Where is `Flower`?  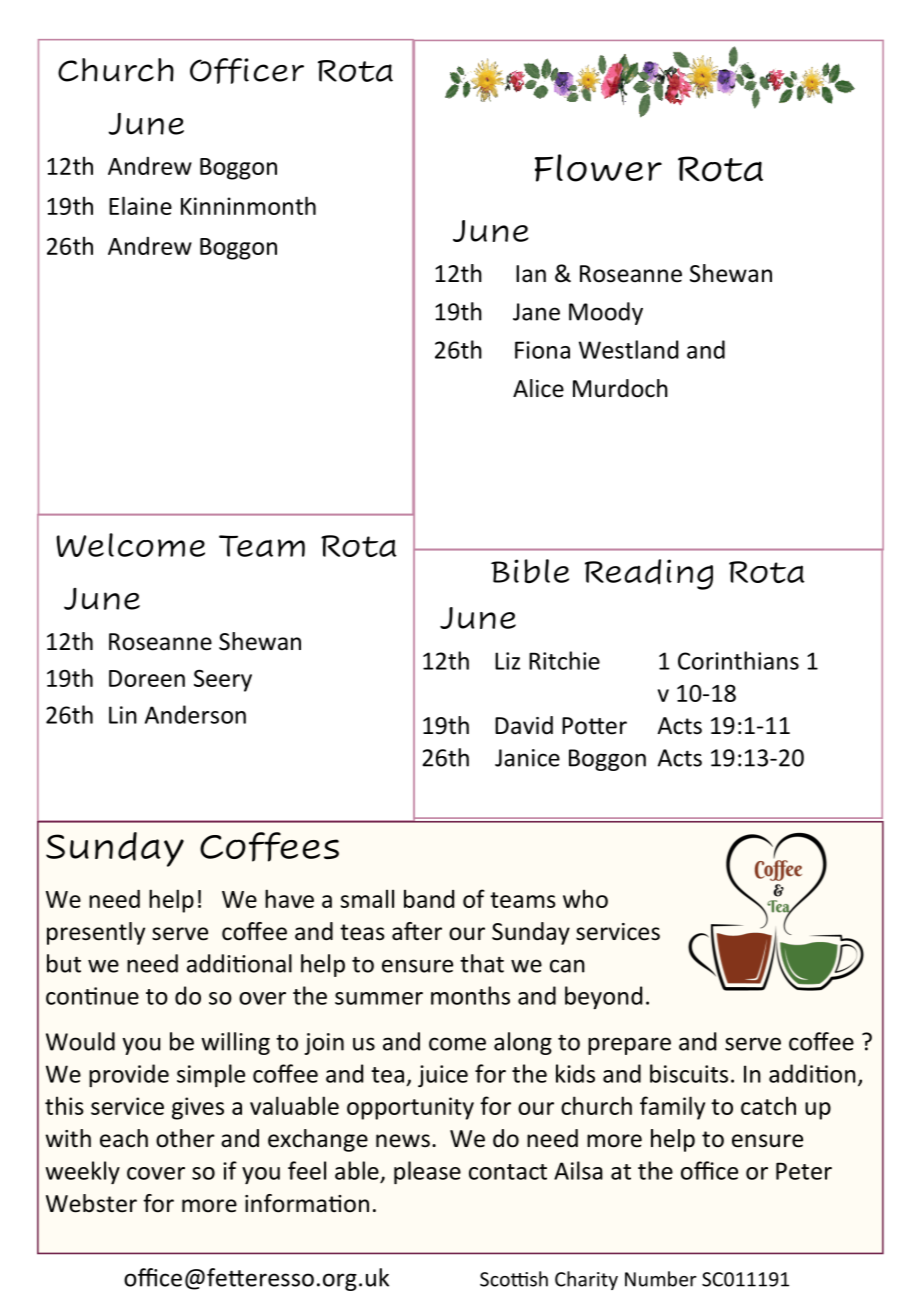 Flower is located at coordinates (598, 168).
